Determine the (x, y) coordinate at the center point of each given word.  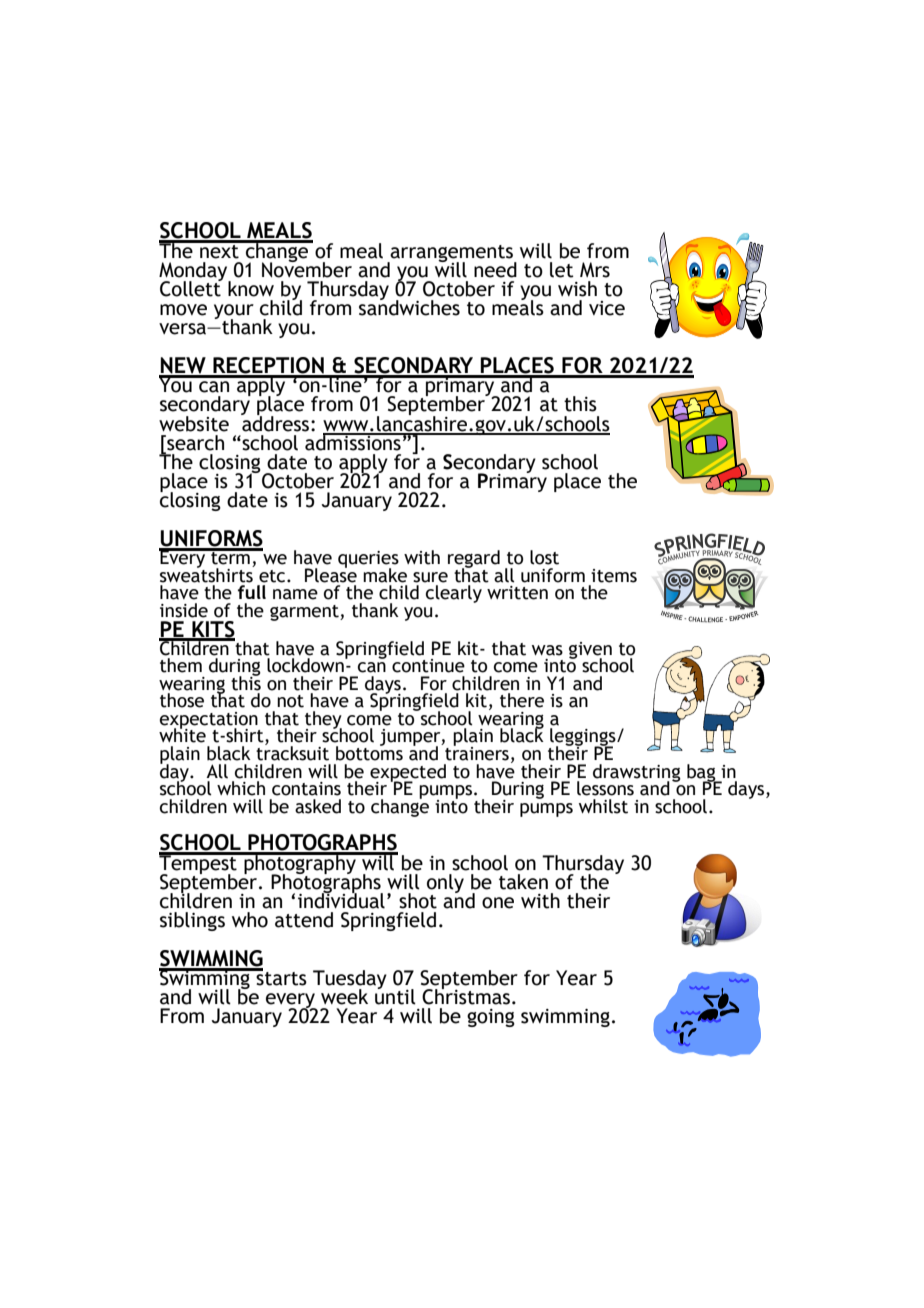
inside (184, 610)
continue (428, 666)
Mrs (595, 270)
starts (280, 977)
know (251, 289)
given (590, 651)
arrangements (452, 254)
